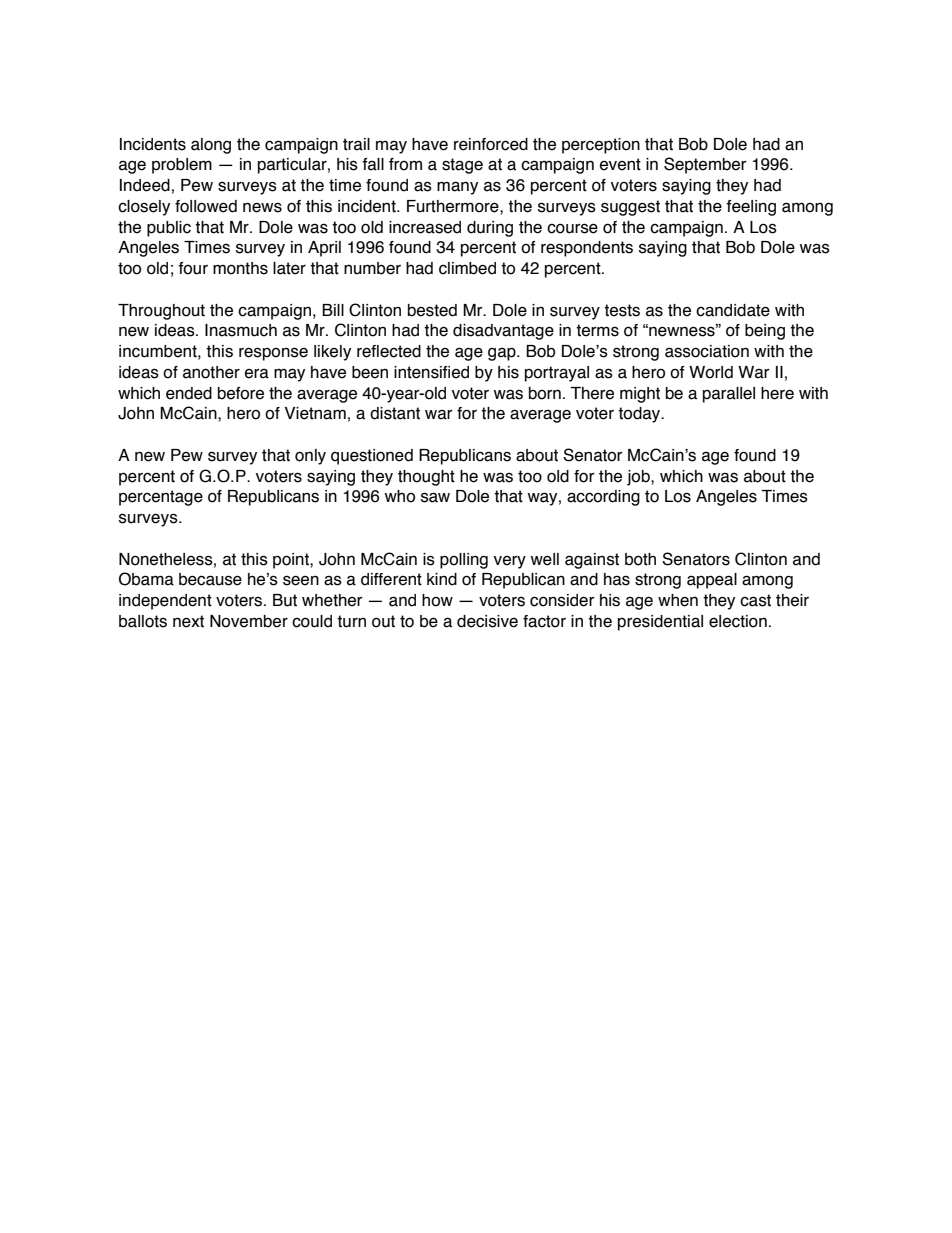 This screenshot has width=952, height=1233. What do you see at coordinates (639, 478) in the screenshot?
I see `job` at bounding box center [639, 478].
